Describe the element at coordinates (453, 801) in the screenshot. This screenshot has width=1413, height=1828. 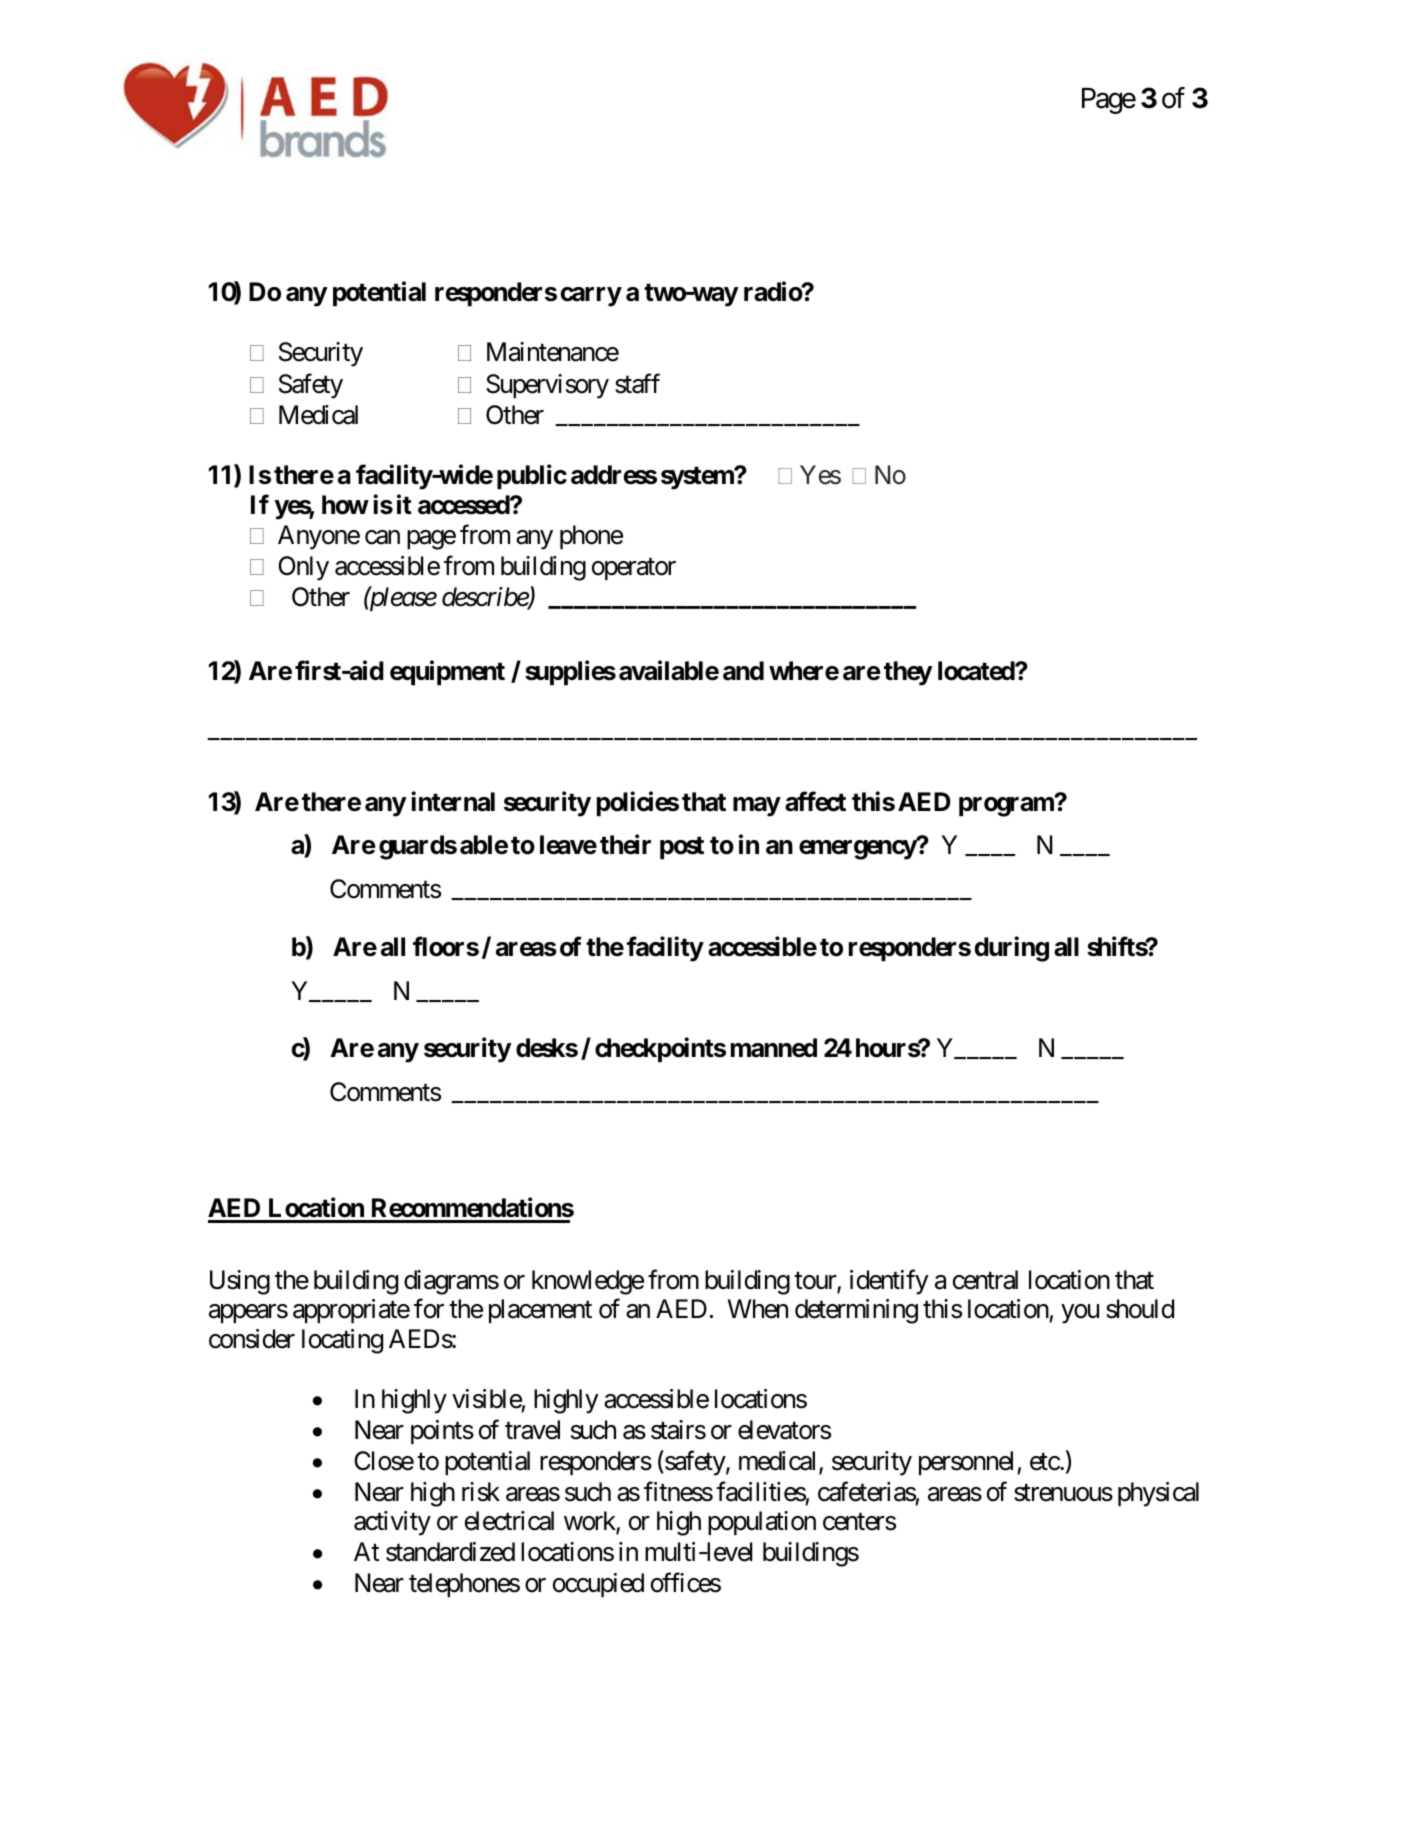
I see `internal` at that location.
